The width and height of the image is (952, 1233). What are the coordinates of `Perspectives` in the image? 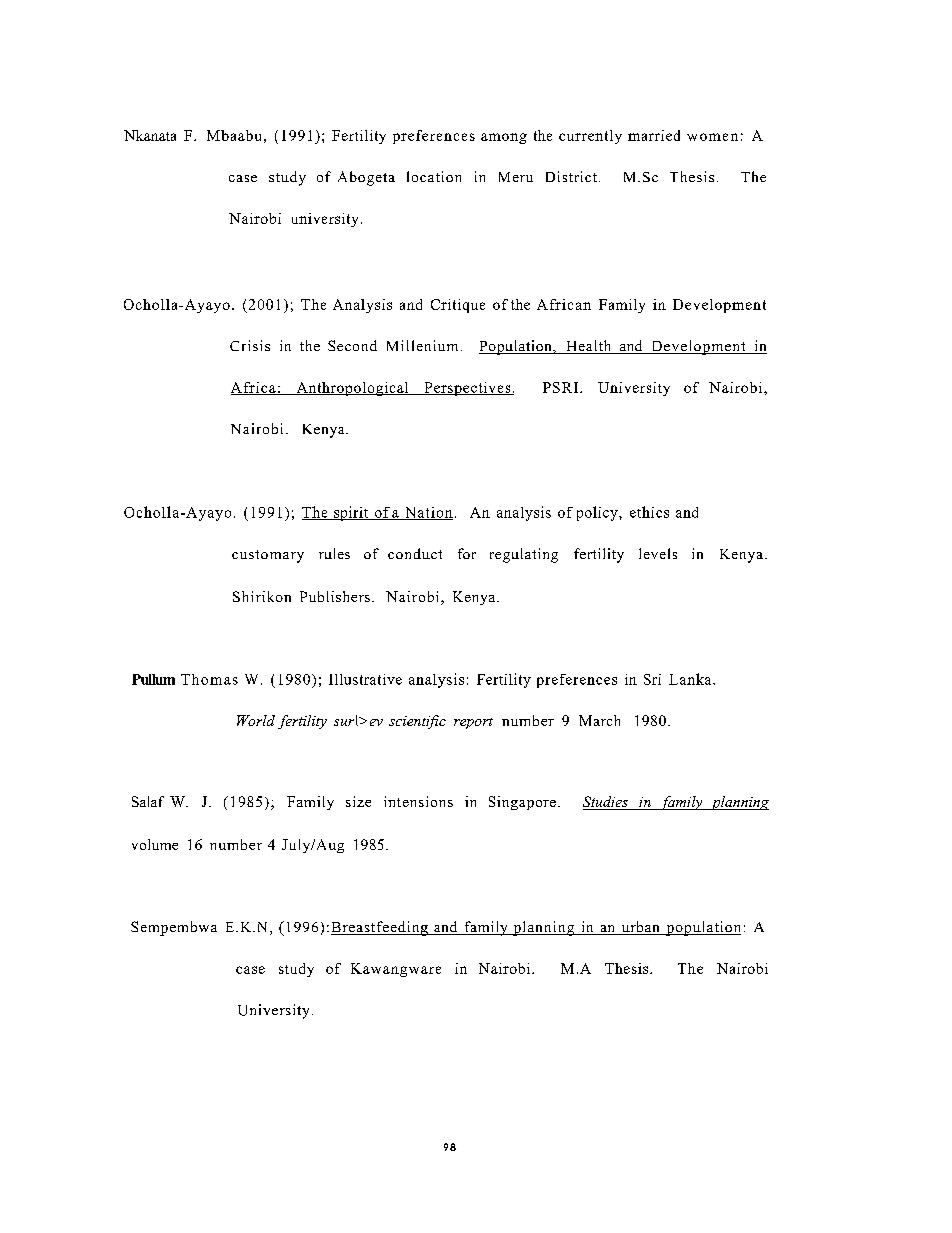 It's located at (467, 389).
